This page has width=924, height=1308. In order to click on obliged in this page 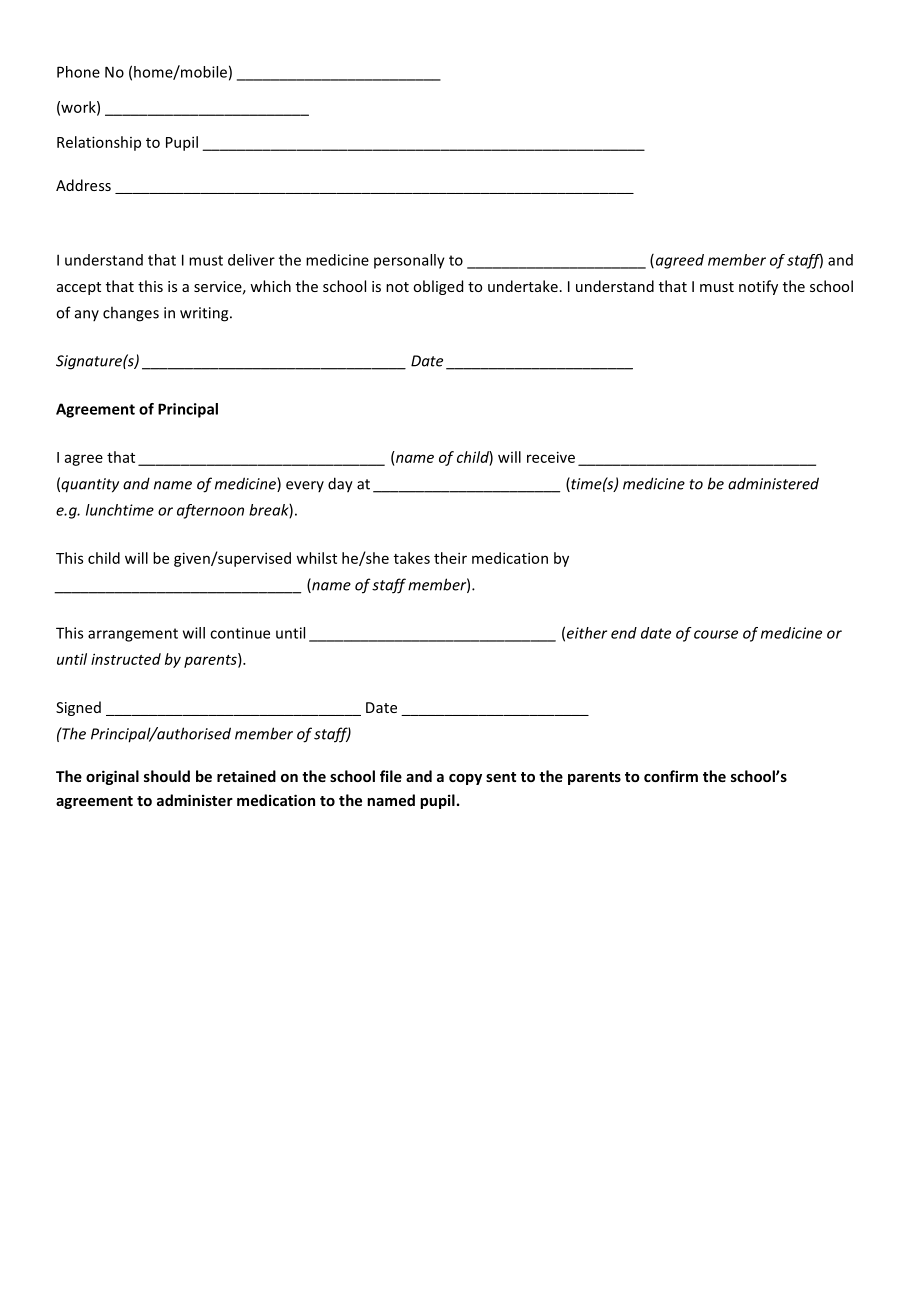, I will do `click(438, 287)`.
